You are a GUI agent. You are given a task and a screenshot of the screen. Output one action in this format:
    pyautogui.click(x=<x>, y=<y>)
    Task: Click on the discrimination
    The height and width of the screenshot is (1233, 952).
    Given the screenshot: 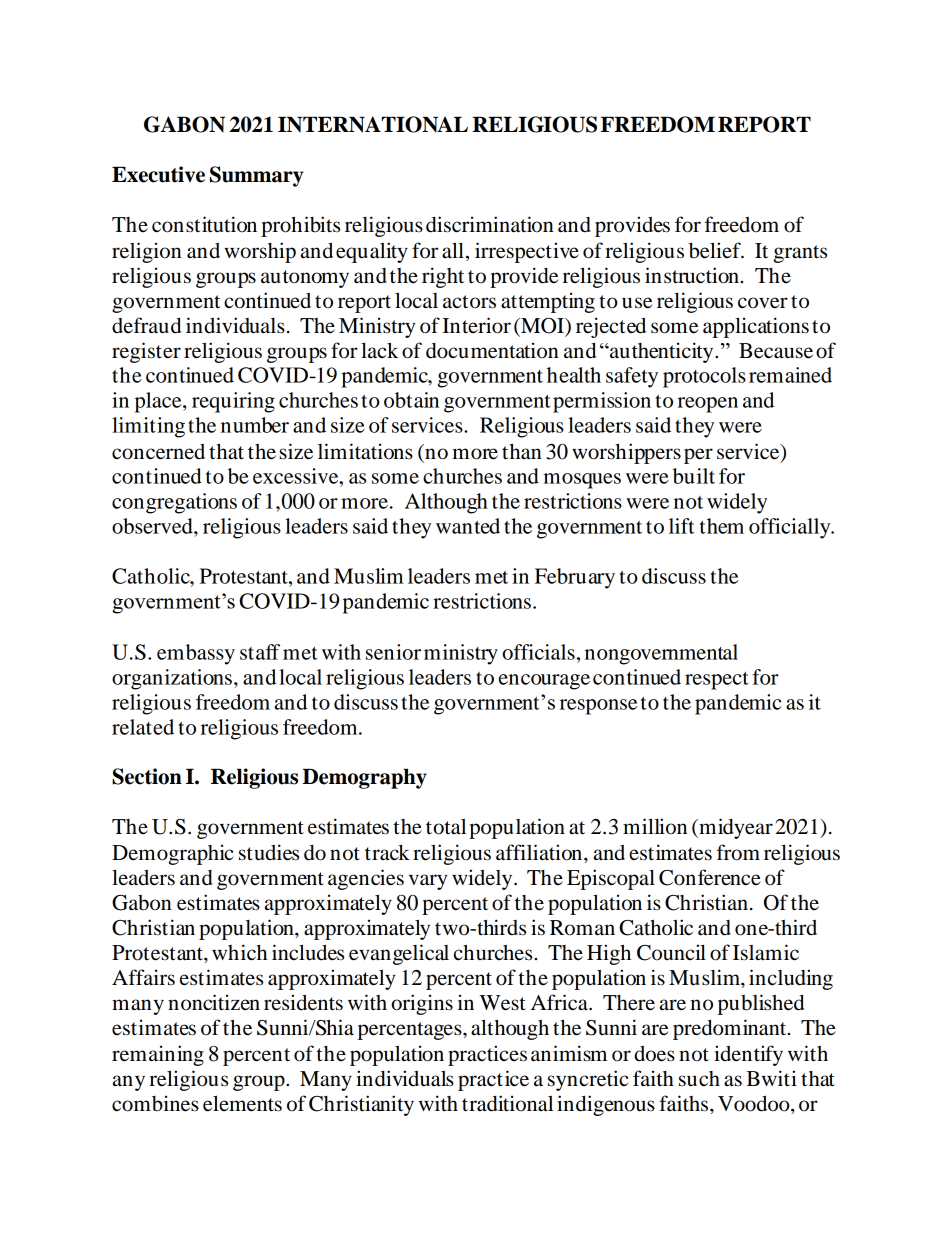 What is the action you would take?
    pyautogui.click(x=490, y=224)
